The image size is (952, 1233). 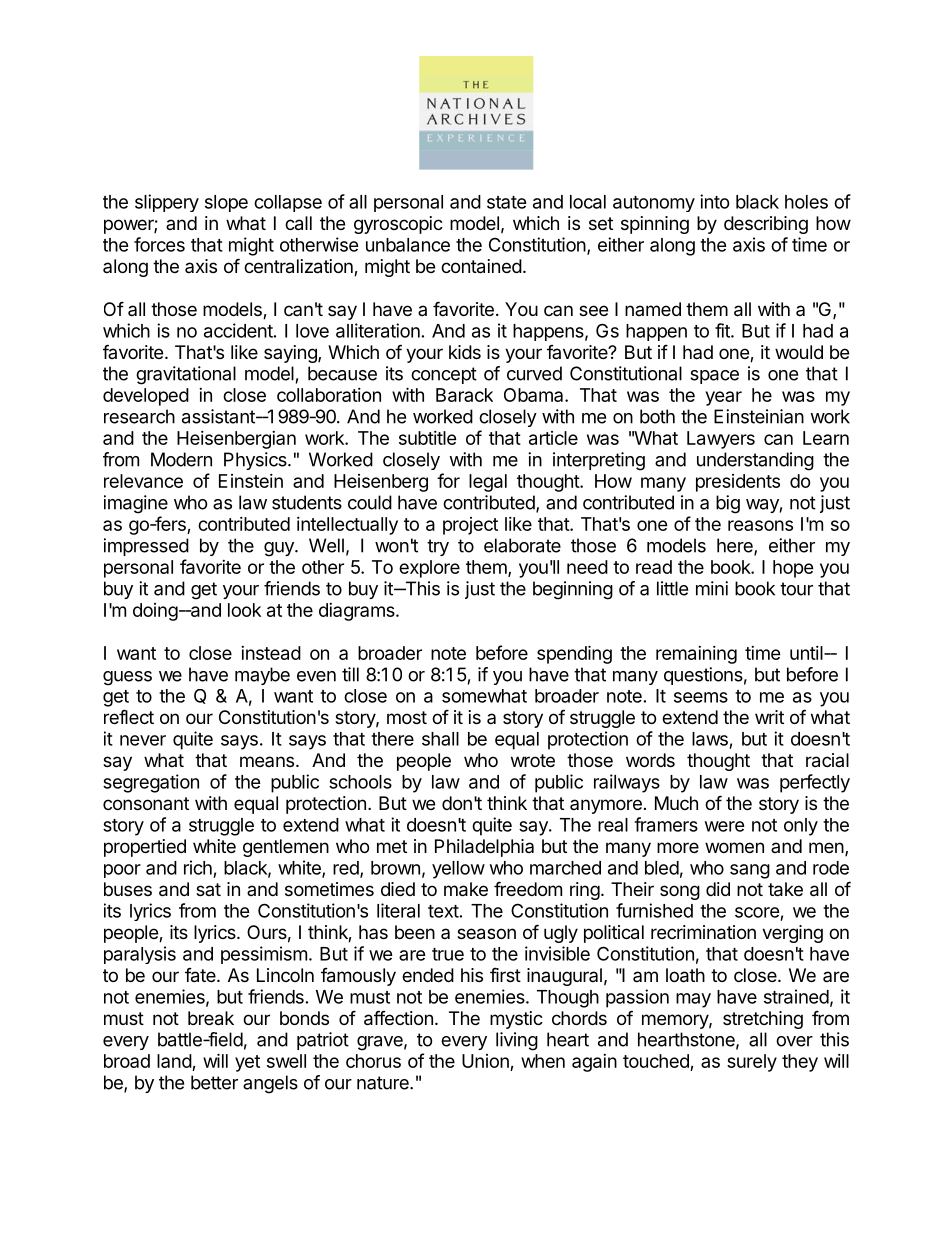 I want to click on perfectly, so click(x=815, y=783).
